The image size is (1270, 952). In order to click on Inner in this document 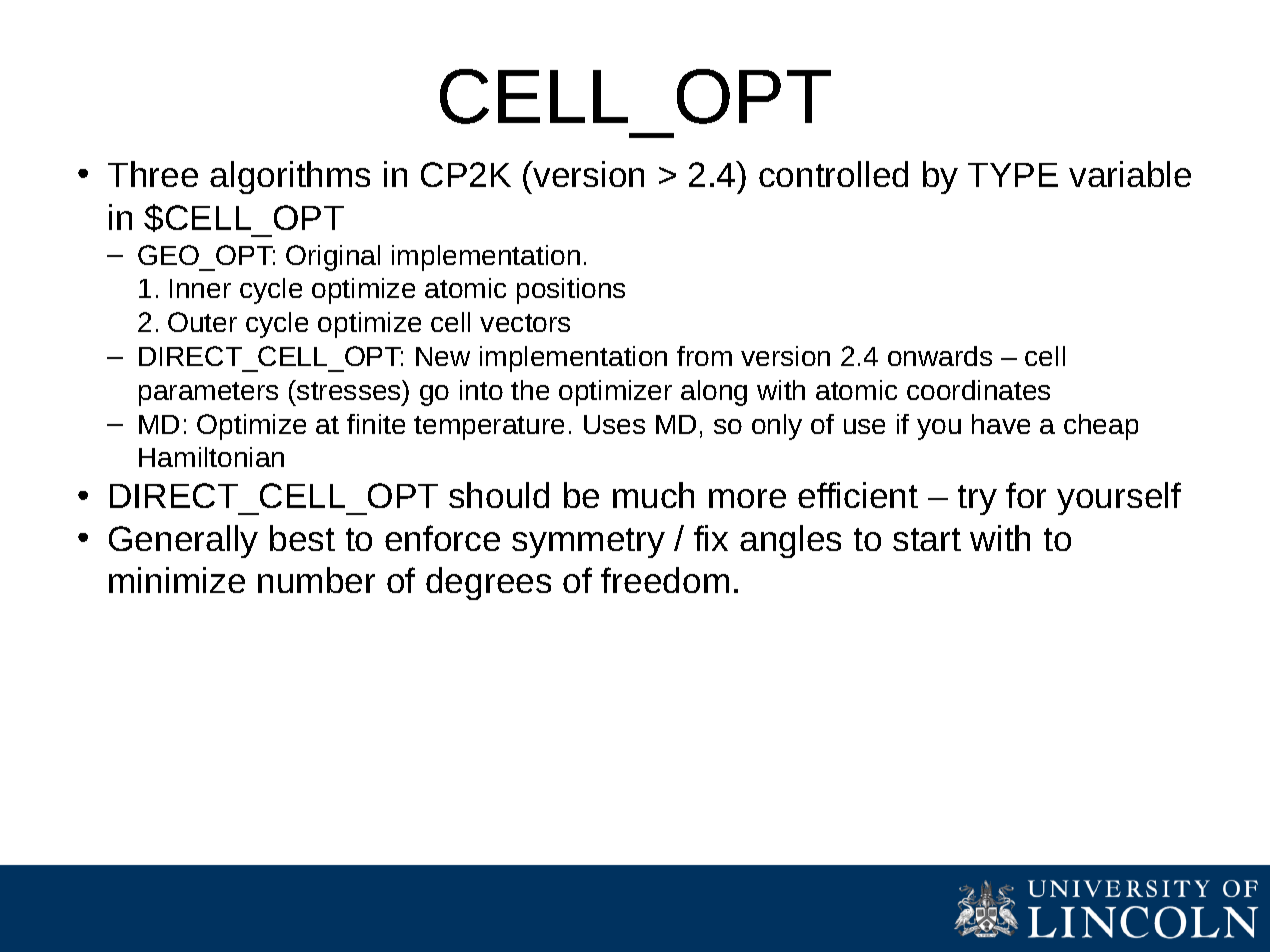, I will do `click(200, 288)`.
